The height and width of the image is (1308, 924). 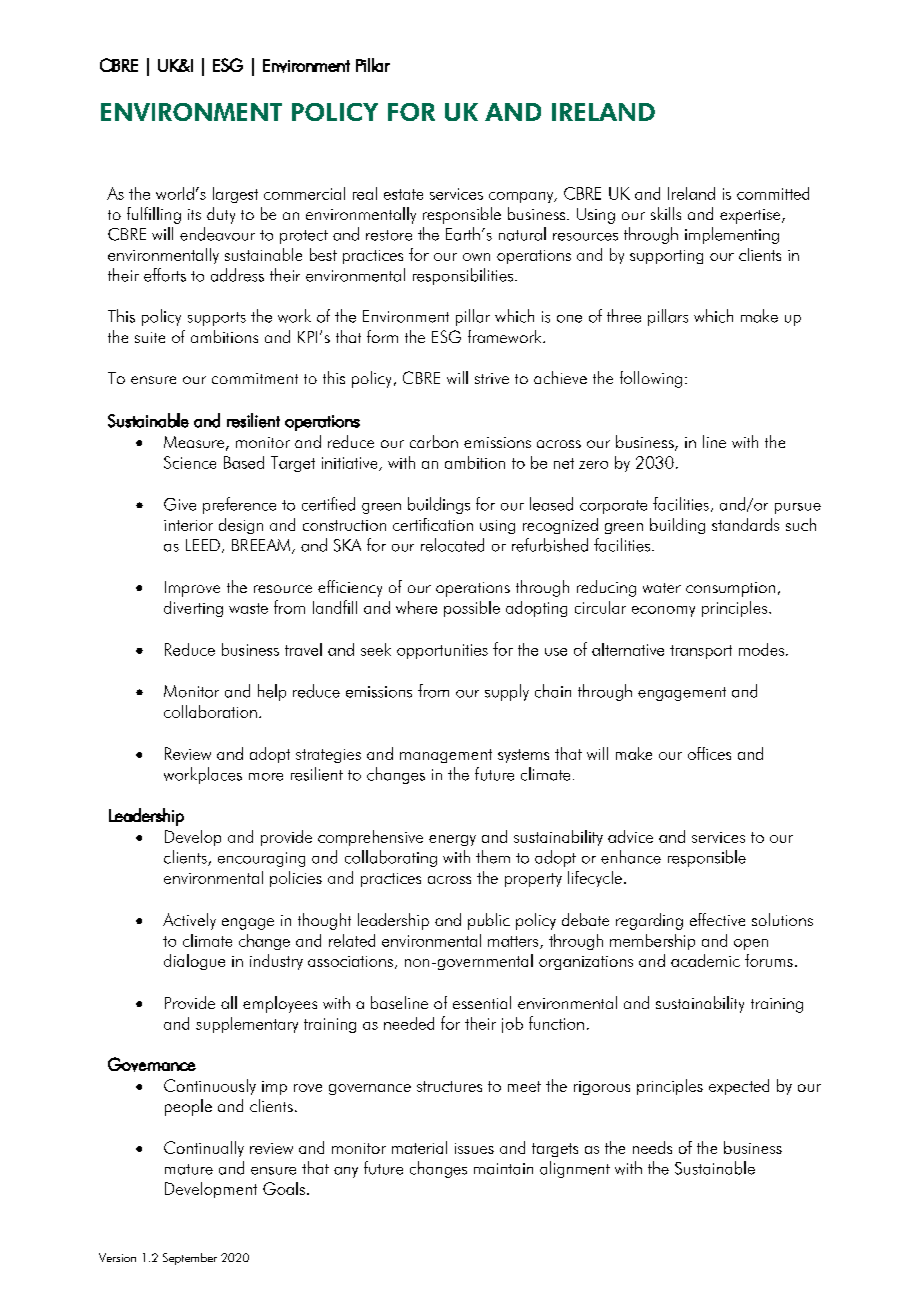 What do you see at coordinates (476, 257) in the image?
I see `own` at bounding box center [476, 257].
